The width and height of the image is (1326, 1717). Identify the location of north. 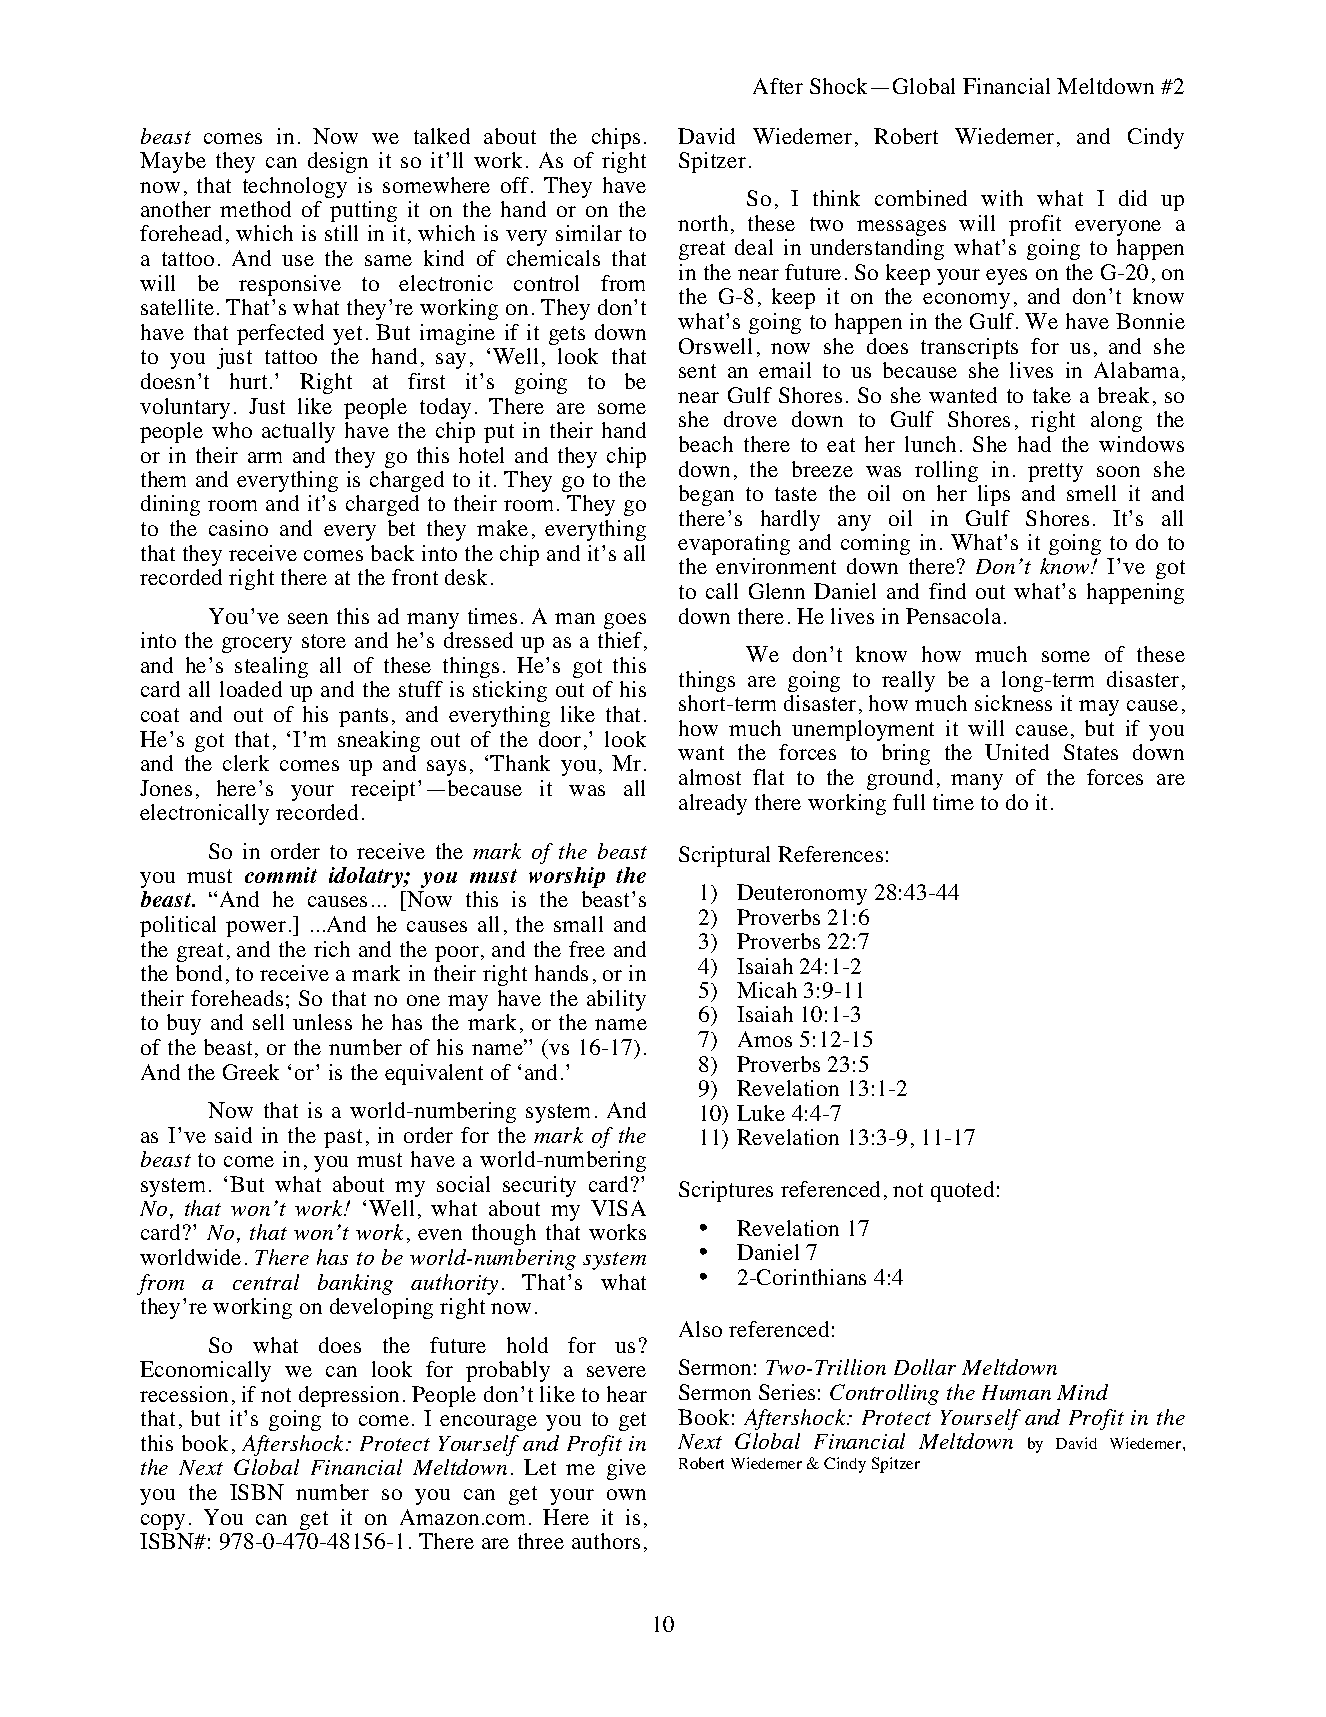
(703, 223).
